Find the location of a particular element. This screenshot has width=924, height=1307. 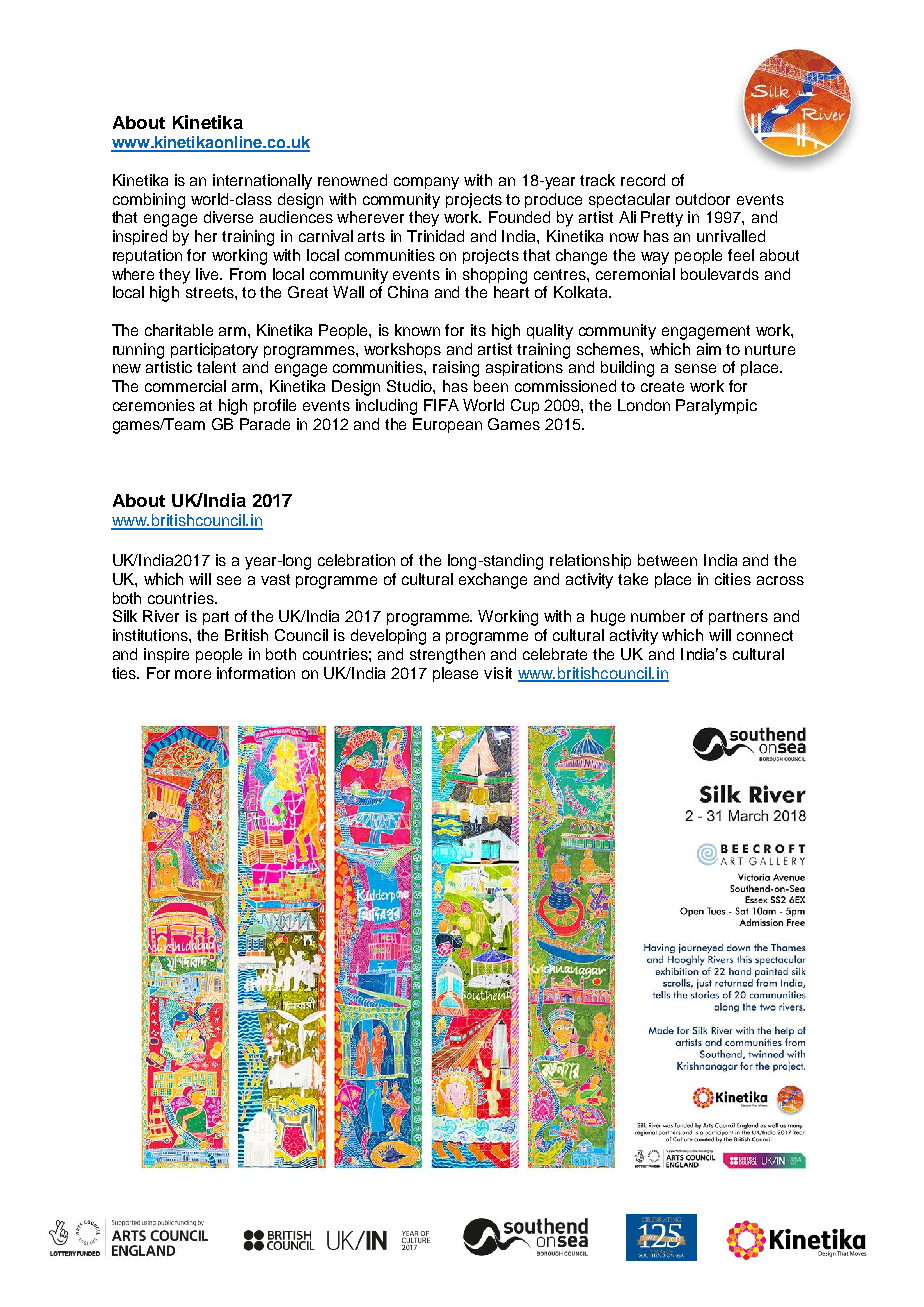

more is located at coordinates (193, 674).
